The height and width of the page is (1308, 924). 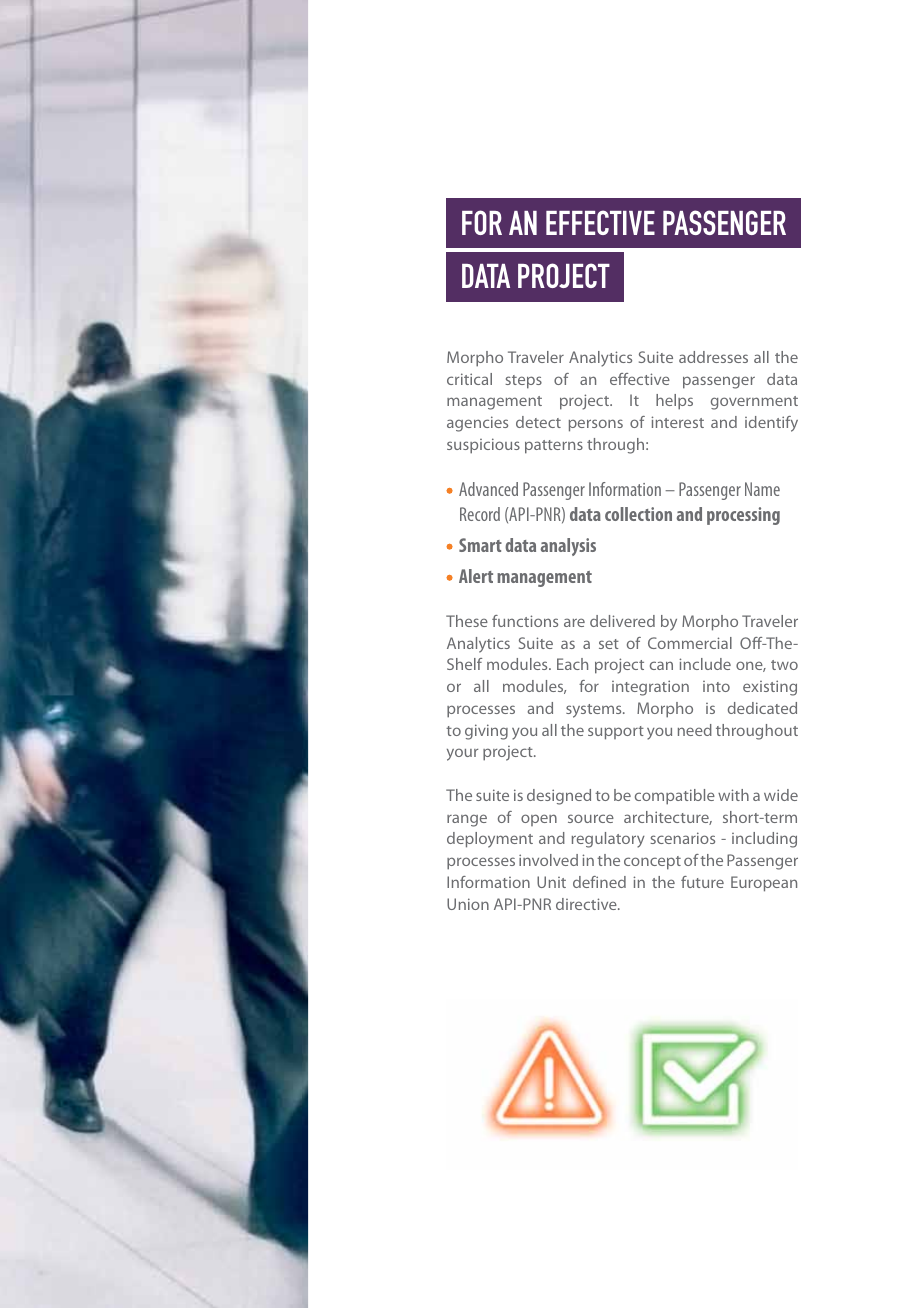 What do you see at coordinates (523, 382) in the page?
I see `steps` at bounding box center [523, 382].
